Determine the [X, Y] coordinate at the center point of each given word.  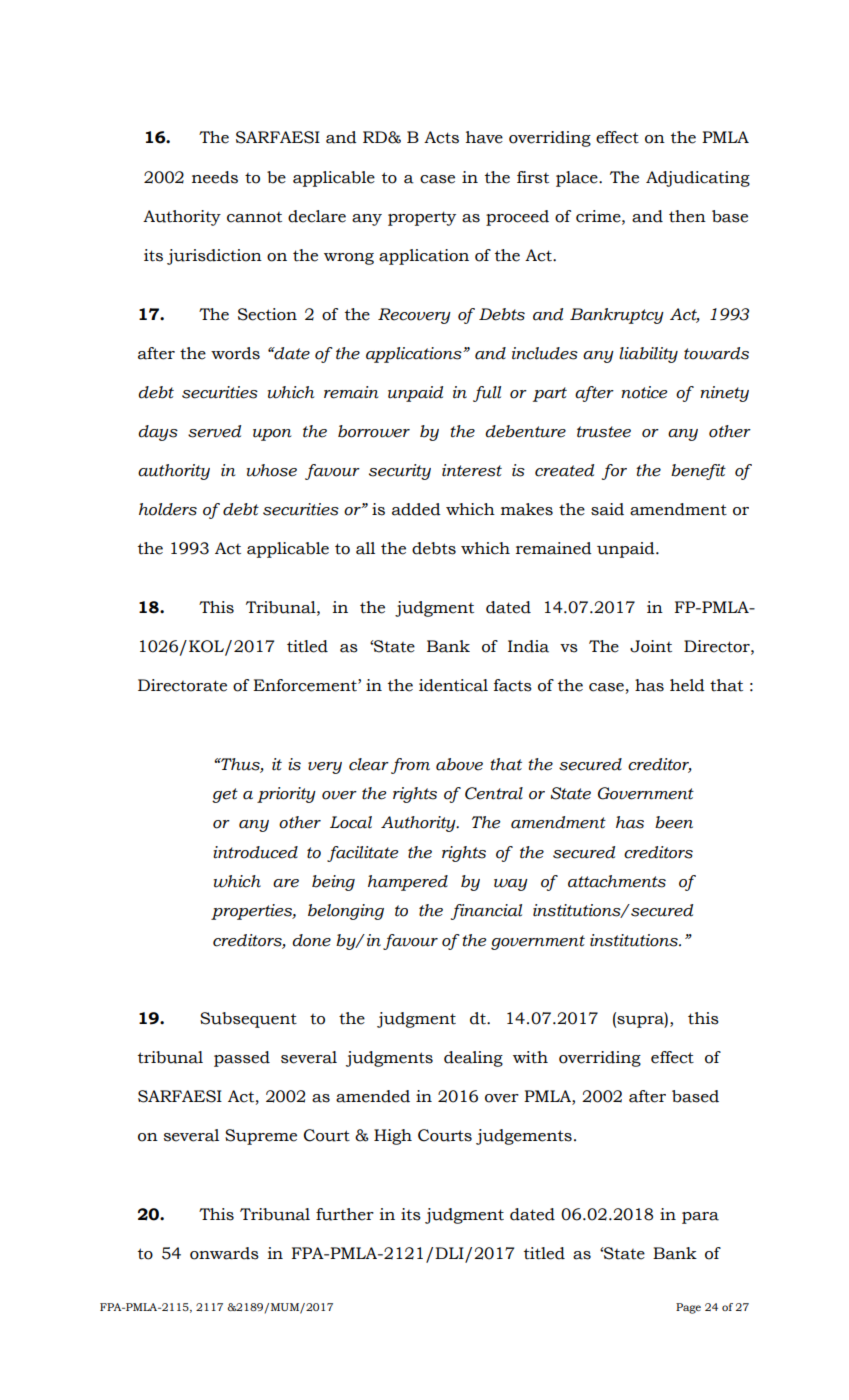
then [687, 216]
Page [688, 1308]
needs [215, 177]
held [687, 685]
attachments [617, 881]
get [225, 795]
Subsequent [248, 1020]
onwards [224, 1253]
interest [472, 470]
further [345, 1214]
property [422, 218]
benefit [698, 472]
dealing [473, 1059]
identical [453, 685]
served [214, 431]
